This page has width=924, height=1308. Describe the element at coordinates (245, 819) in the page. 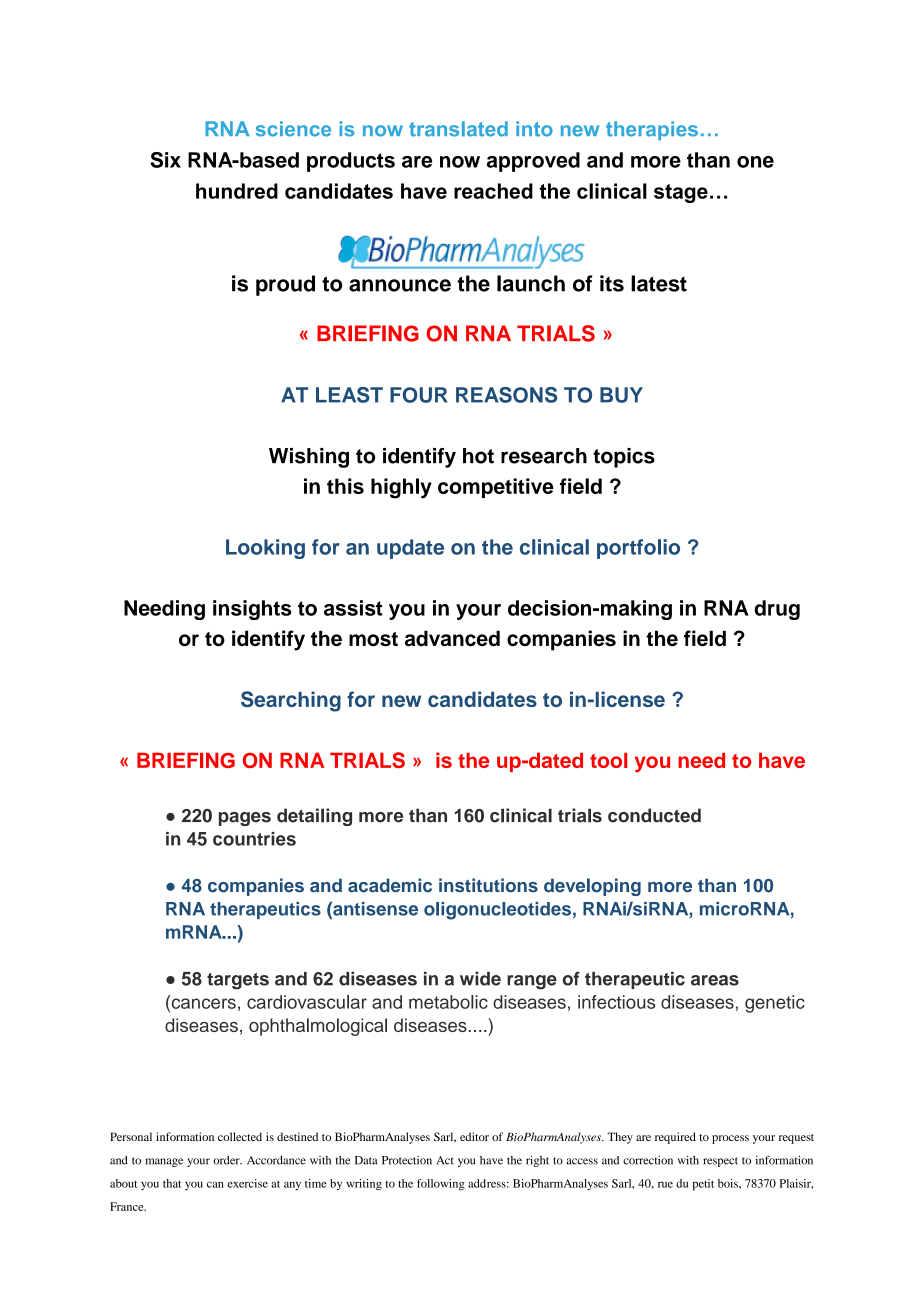

I see `pages` at that location.
